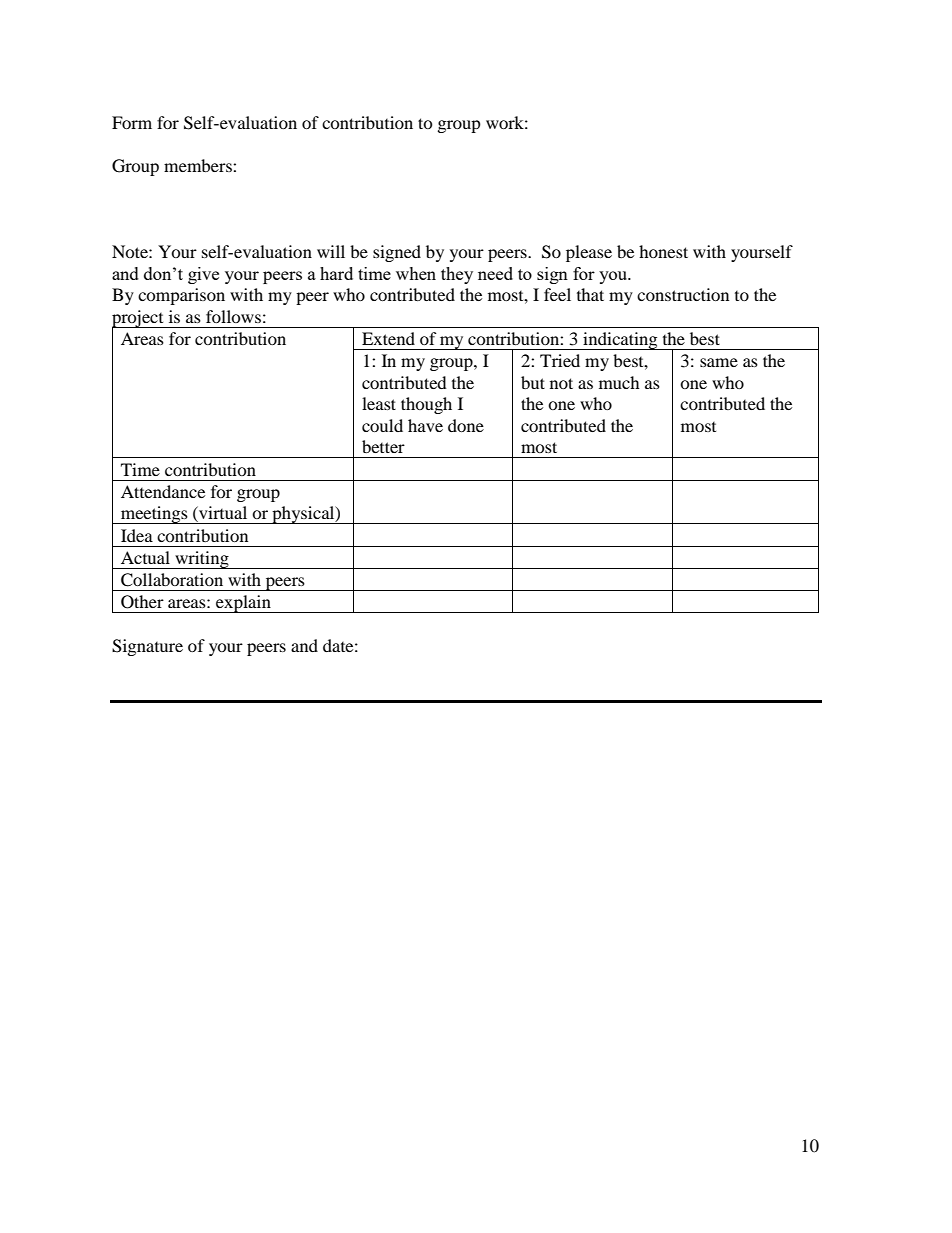  I want to click on honest, so click(663, 251).
